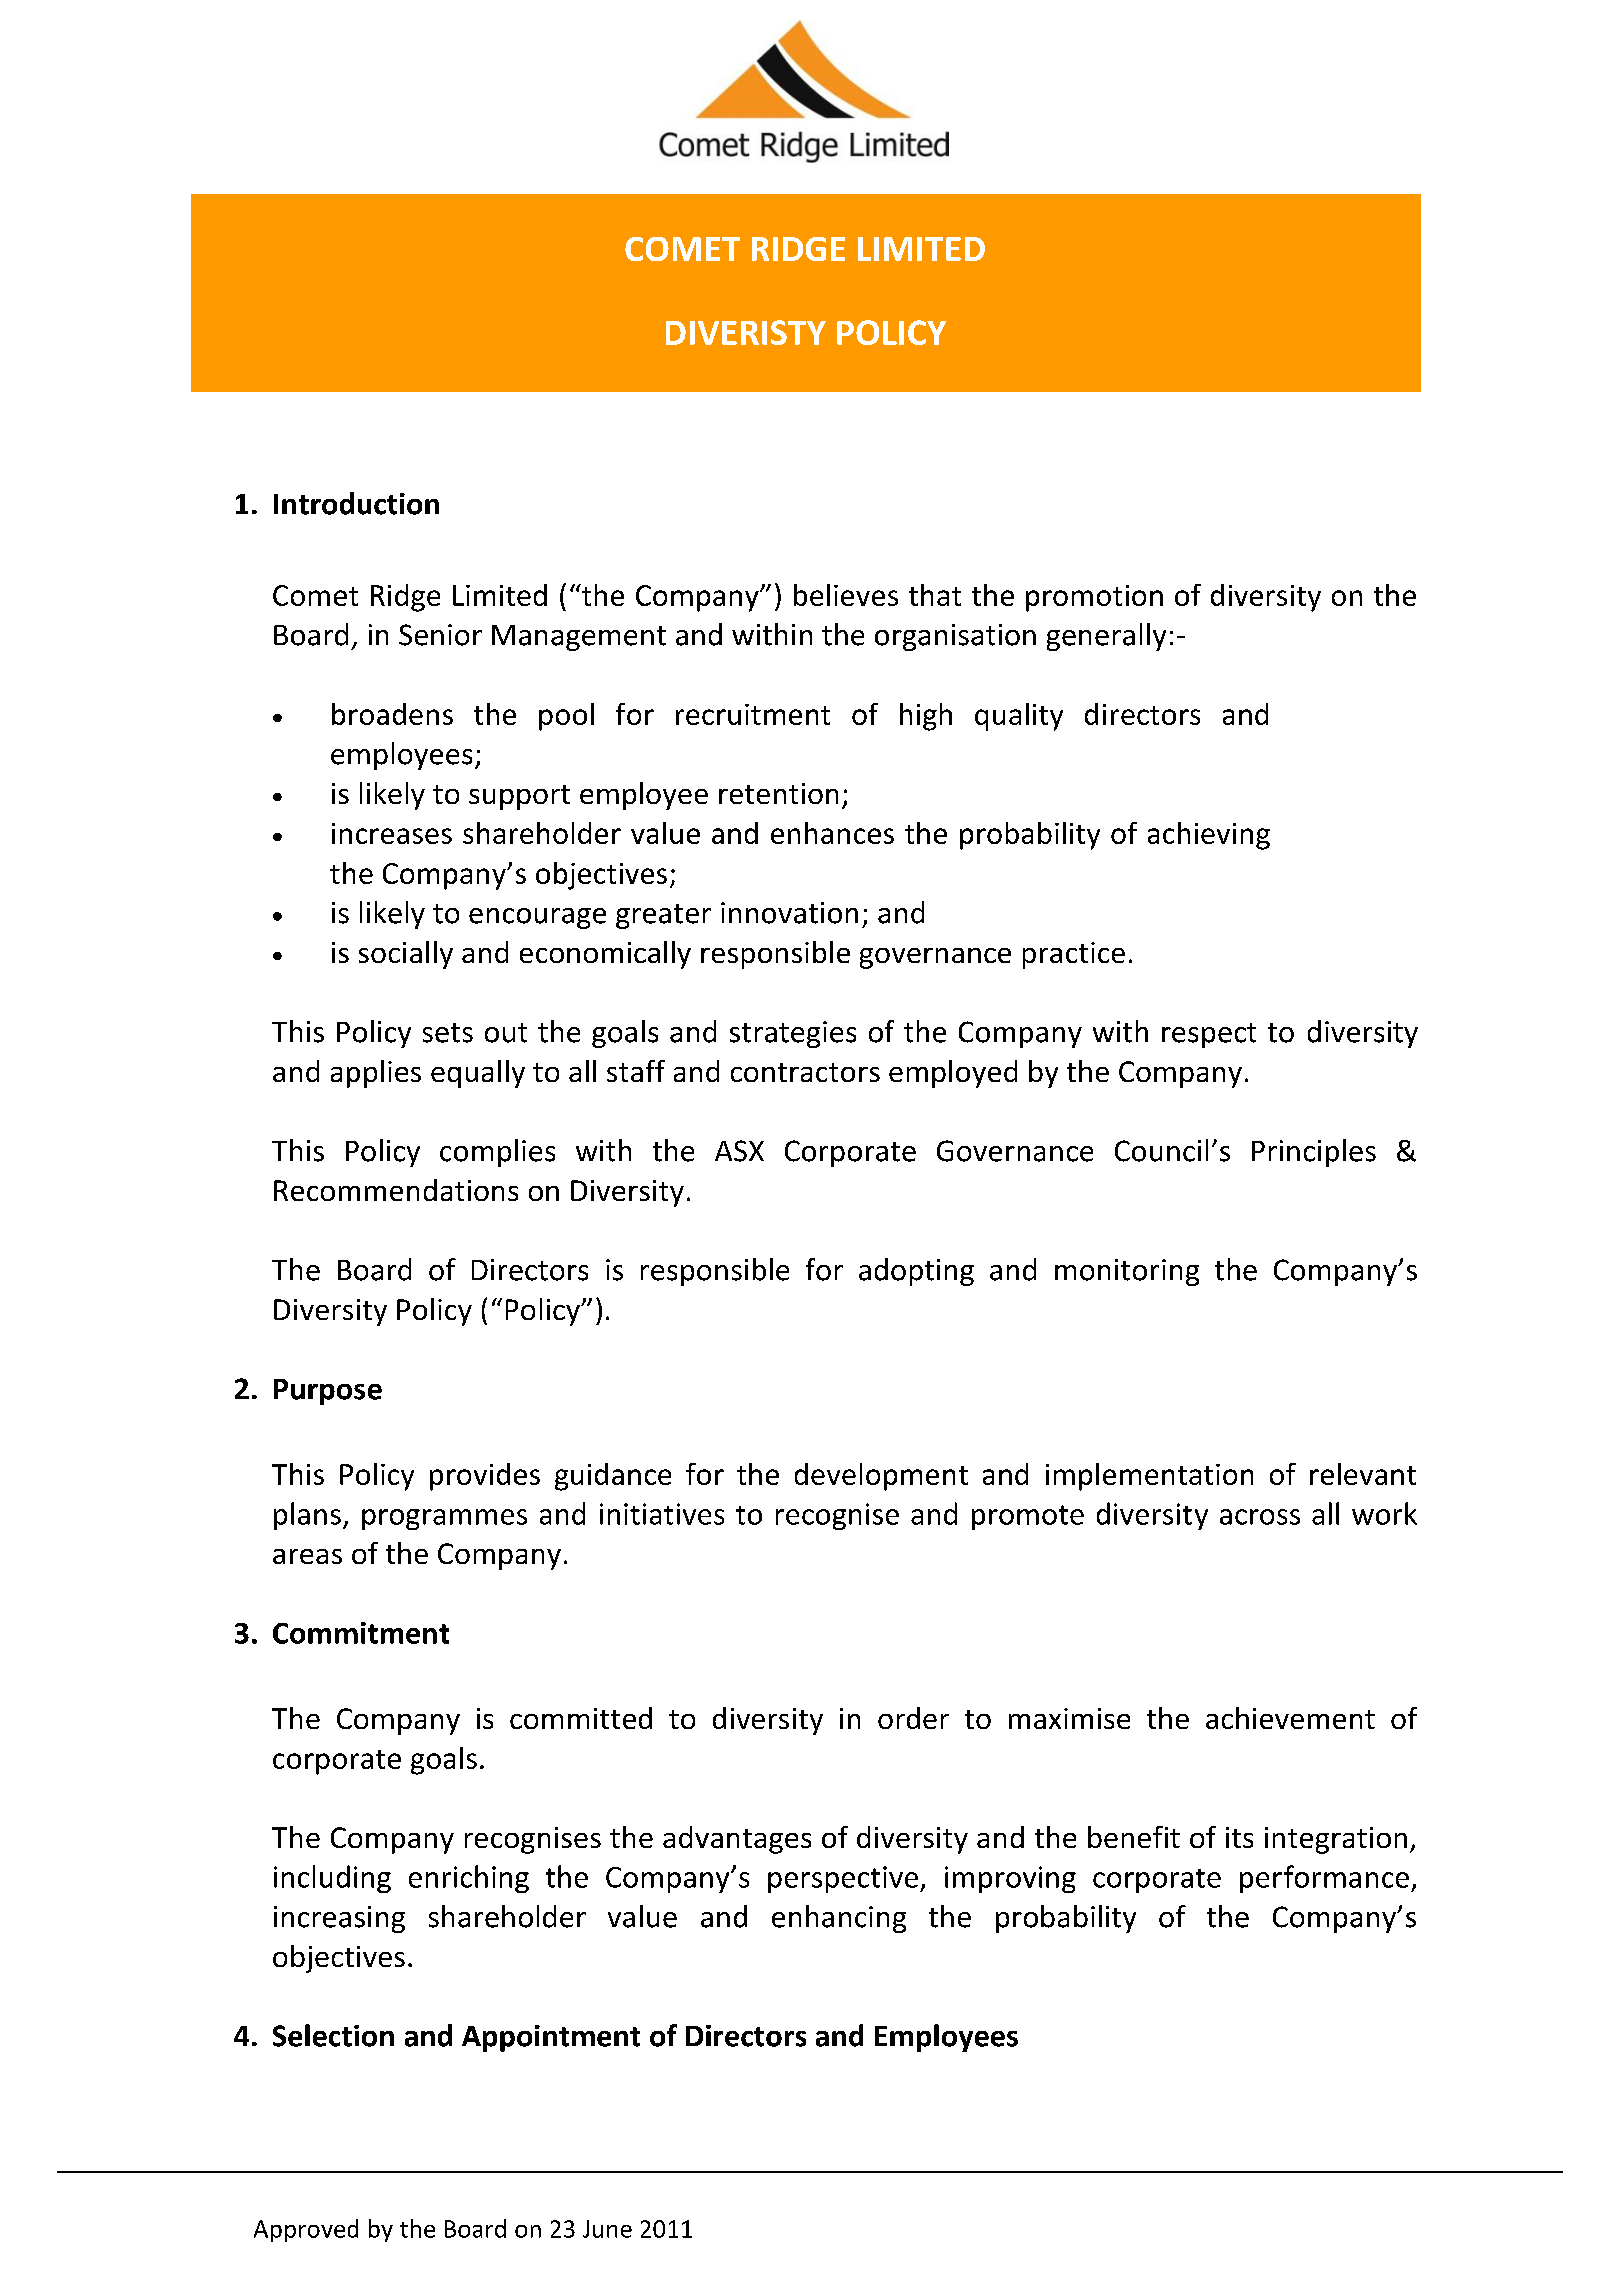 This document has height=2281, width=1613. Describe the element at coordinates (440, 635) in the document. I see `Senior` at that location.
